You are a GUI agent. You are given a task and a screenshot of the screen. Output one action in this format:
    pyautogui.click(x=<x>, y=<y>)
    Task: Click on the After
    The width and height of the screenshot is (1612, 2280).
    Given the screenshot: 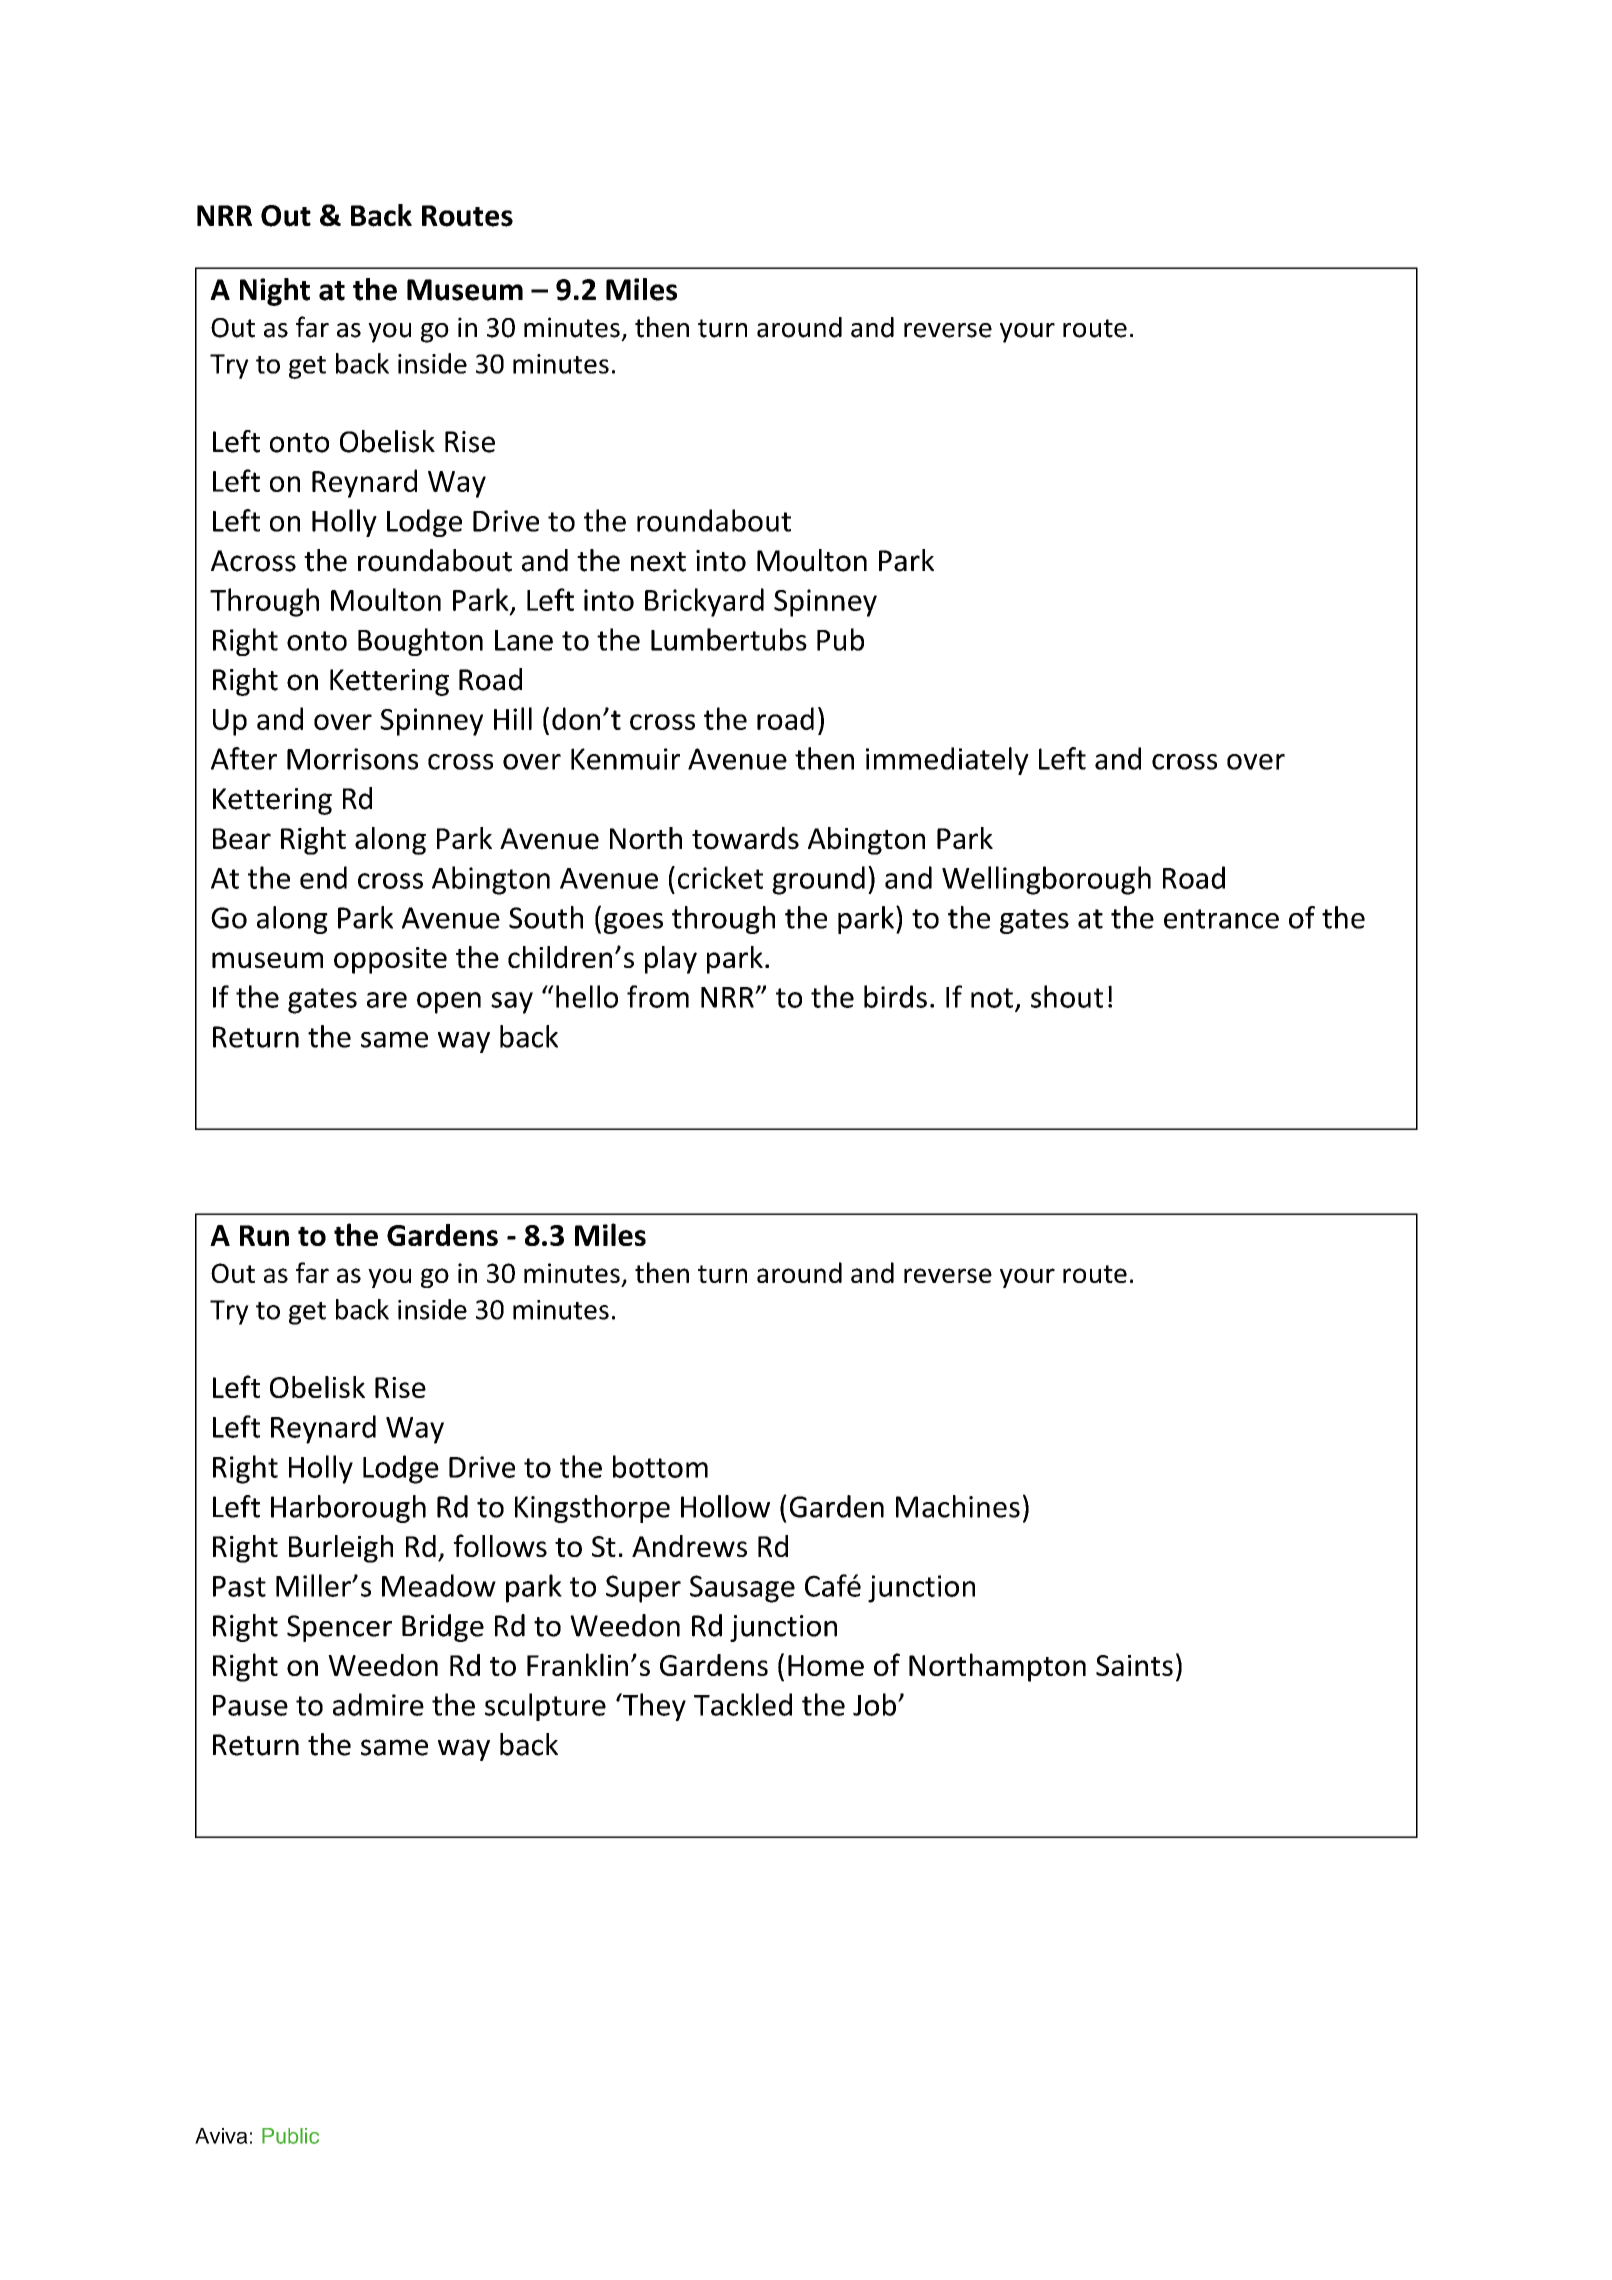 What is the action you would take?
    pyautogui.click(x=244, y=758)
